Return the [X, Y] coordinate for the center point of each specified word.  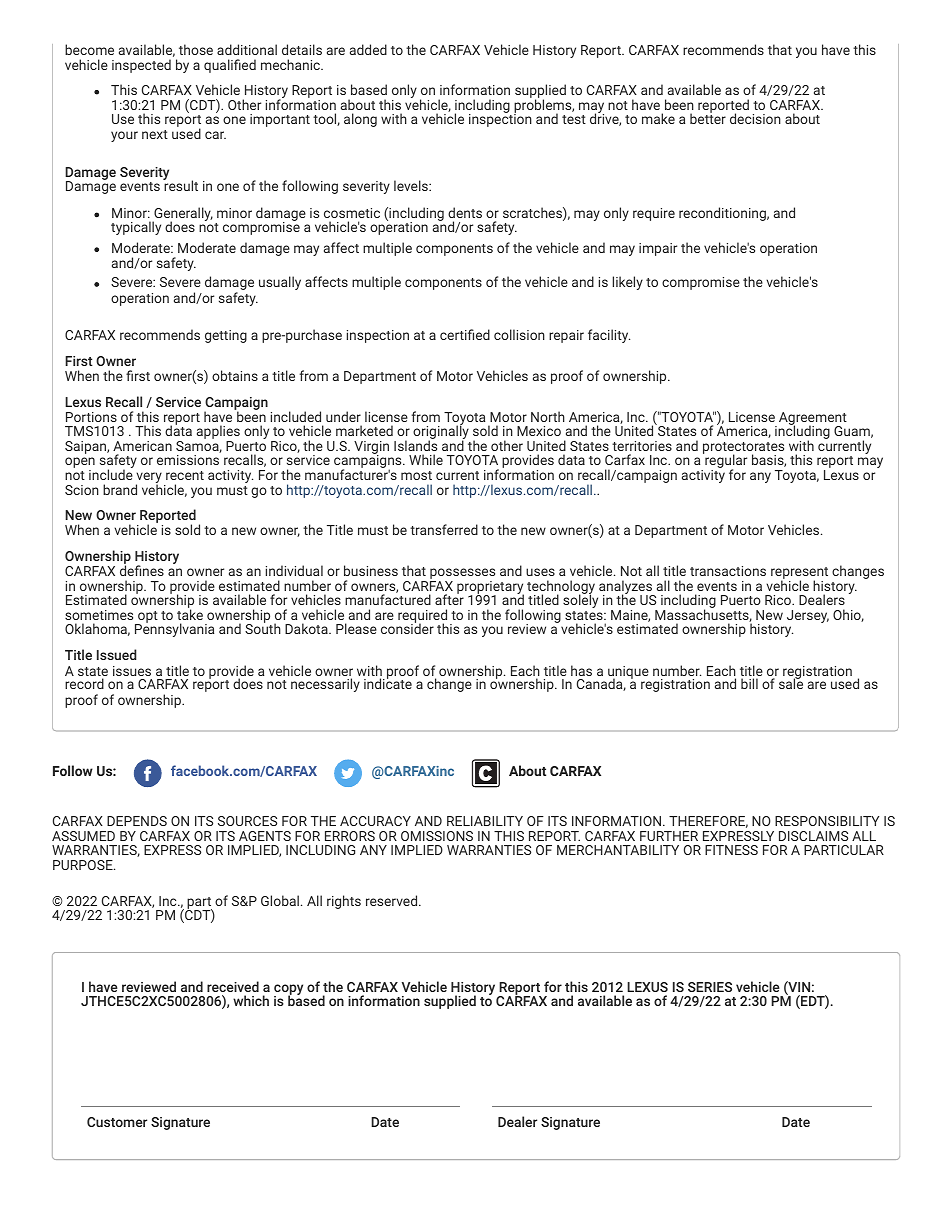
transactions [728, 571]
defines [142, 569]
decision [755, 118]
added [368, 49]
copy [288, 991]
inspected [141, 66]
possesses [462, 575]
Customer [117, 1122]
